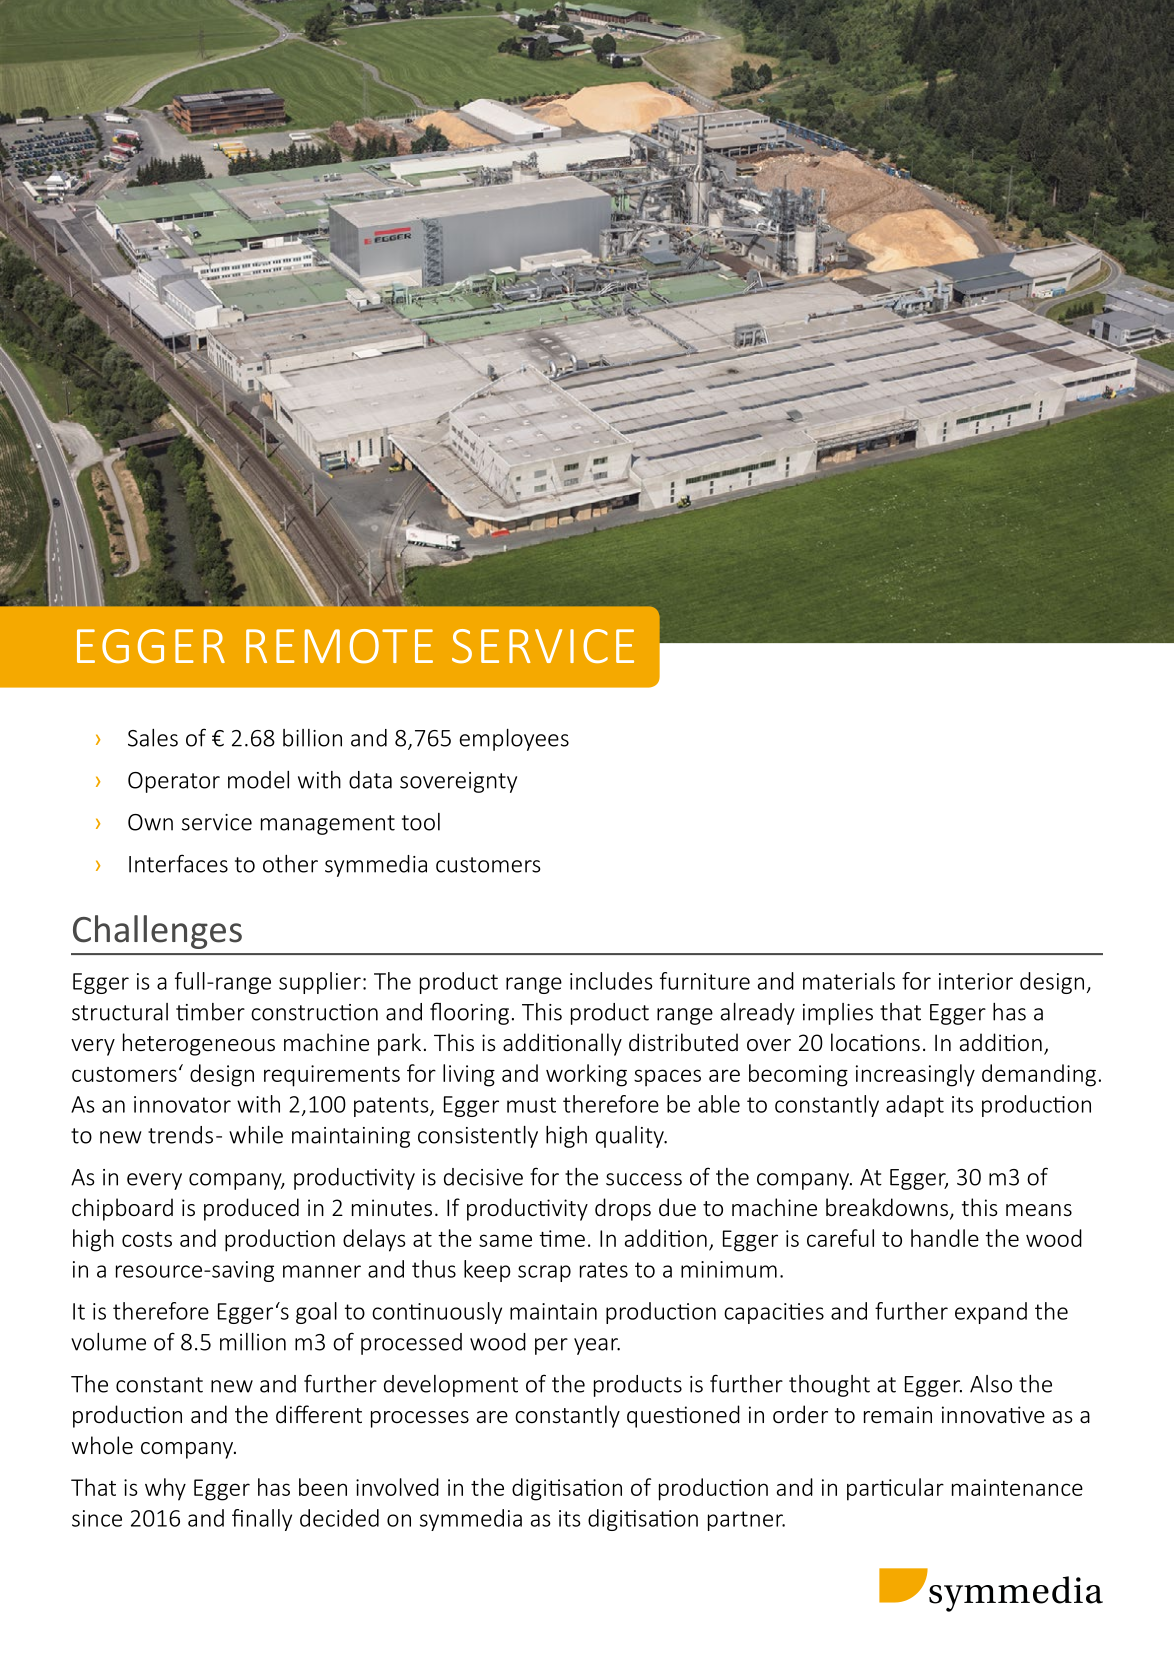 The image size is (1174, 1661). I want to click on working, so click(586, 1075).
